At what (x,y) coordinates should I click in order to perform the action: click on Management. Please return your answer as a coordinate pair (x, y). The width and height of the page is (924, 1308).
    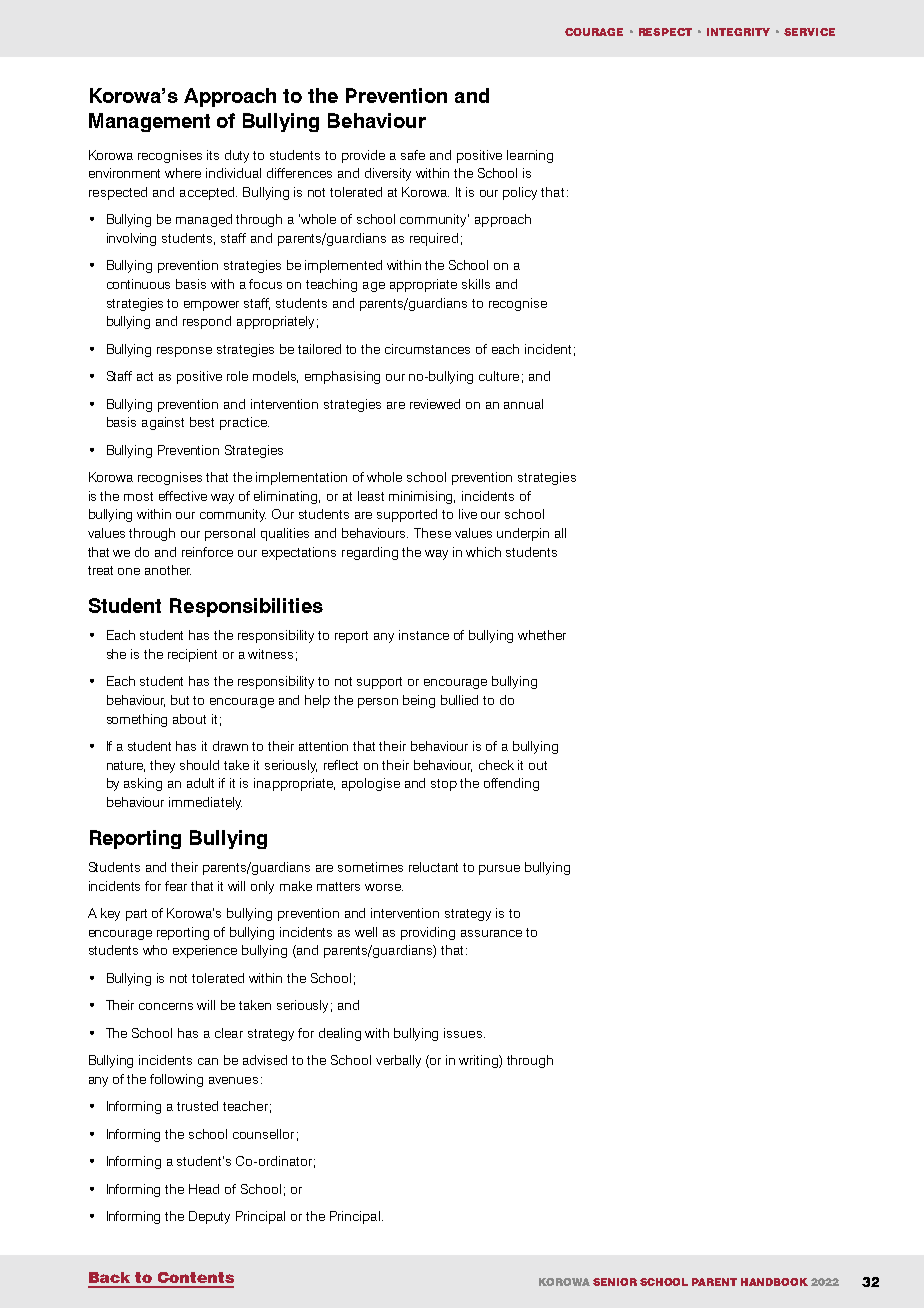
    Looking at the image, I should click on (149, 122).
